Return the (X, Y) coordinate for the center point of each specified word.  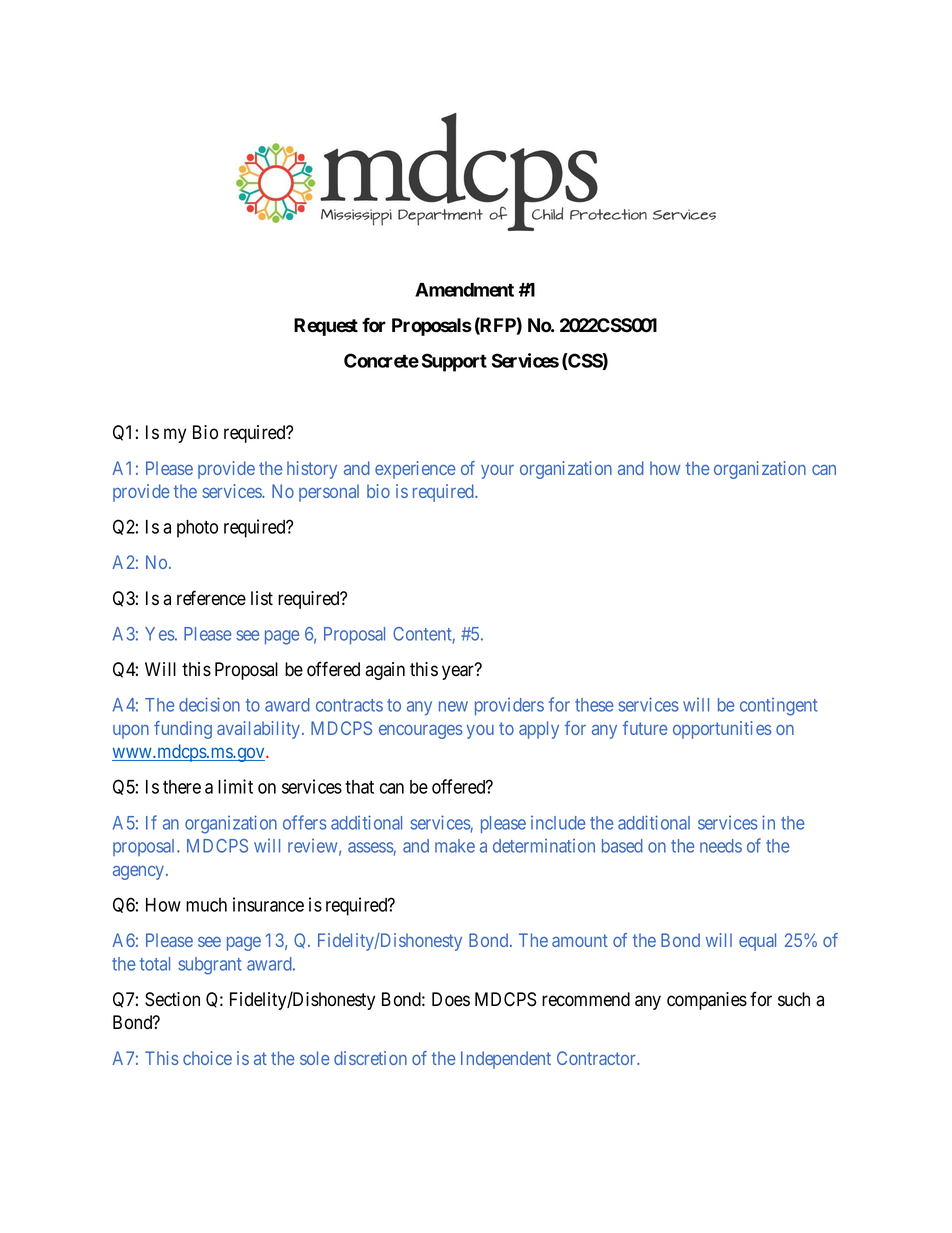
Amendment (464, 290)
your (497, 472)
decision (209, 704)
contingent (779, 707)
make (455, 846)
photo (197, 529)
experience (415, 470)
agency (140, 873)
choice (207, 1058)
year (459, 672)
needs (721, 846)
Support (454, 362)
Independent (506, 1060)
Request (326, 327)
